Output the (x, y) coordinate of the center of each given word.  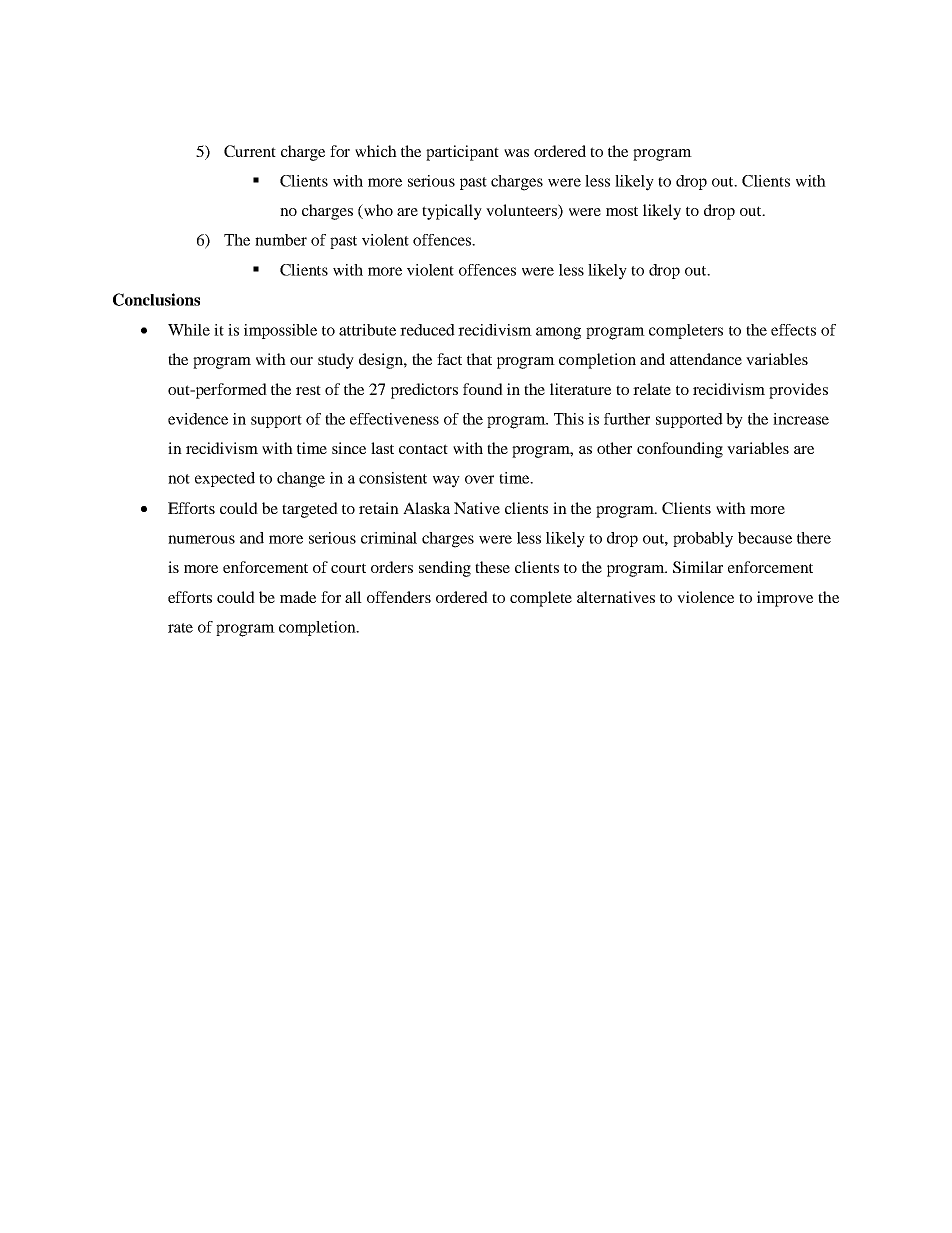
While (189, 330)
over (479, 479)
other (614, 448)
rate (180, 628)
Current (250, 151)
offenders (399, 597)
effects (793, 330)
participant (462, 153)
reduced (427, 330)
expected (225, 479)
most (622, 211)
